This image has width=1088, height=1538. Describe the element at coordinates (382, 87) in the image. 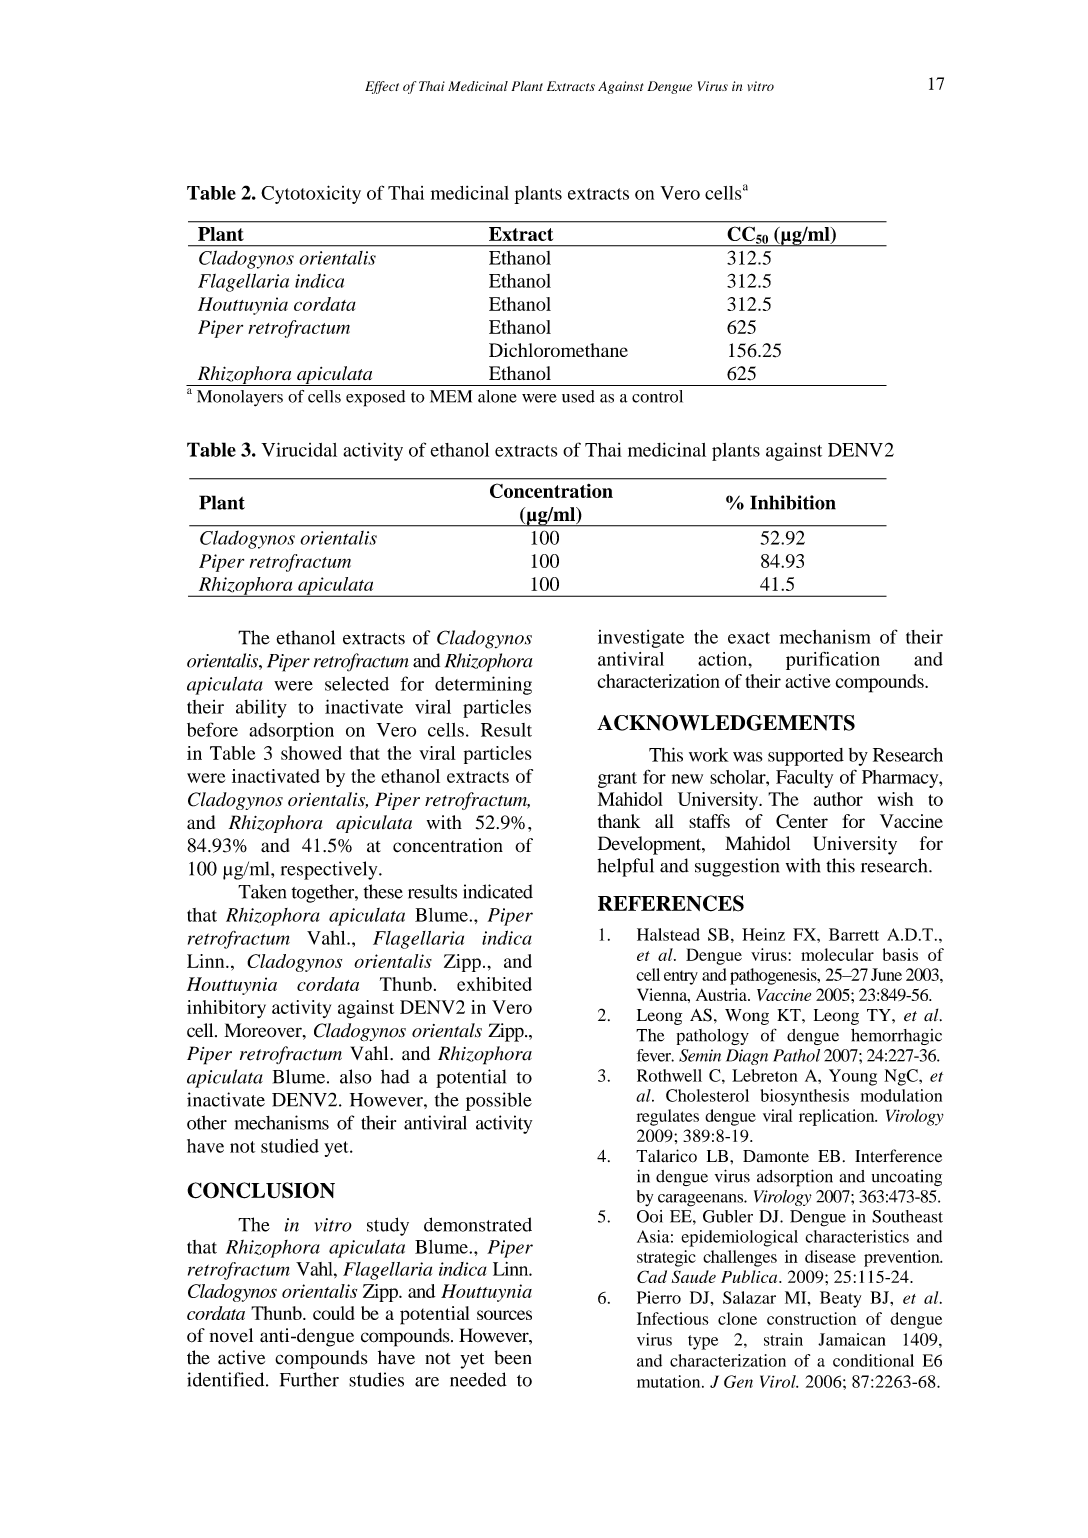

I see `Effect` at that location.
